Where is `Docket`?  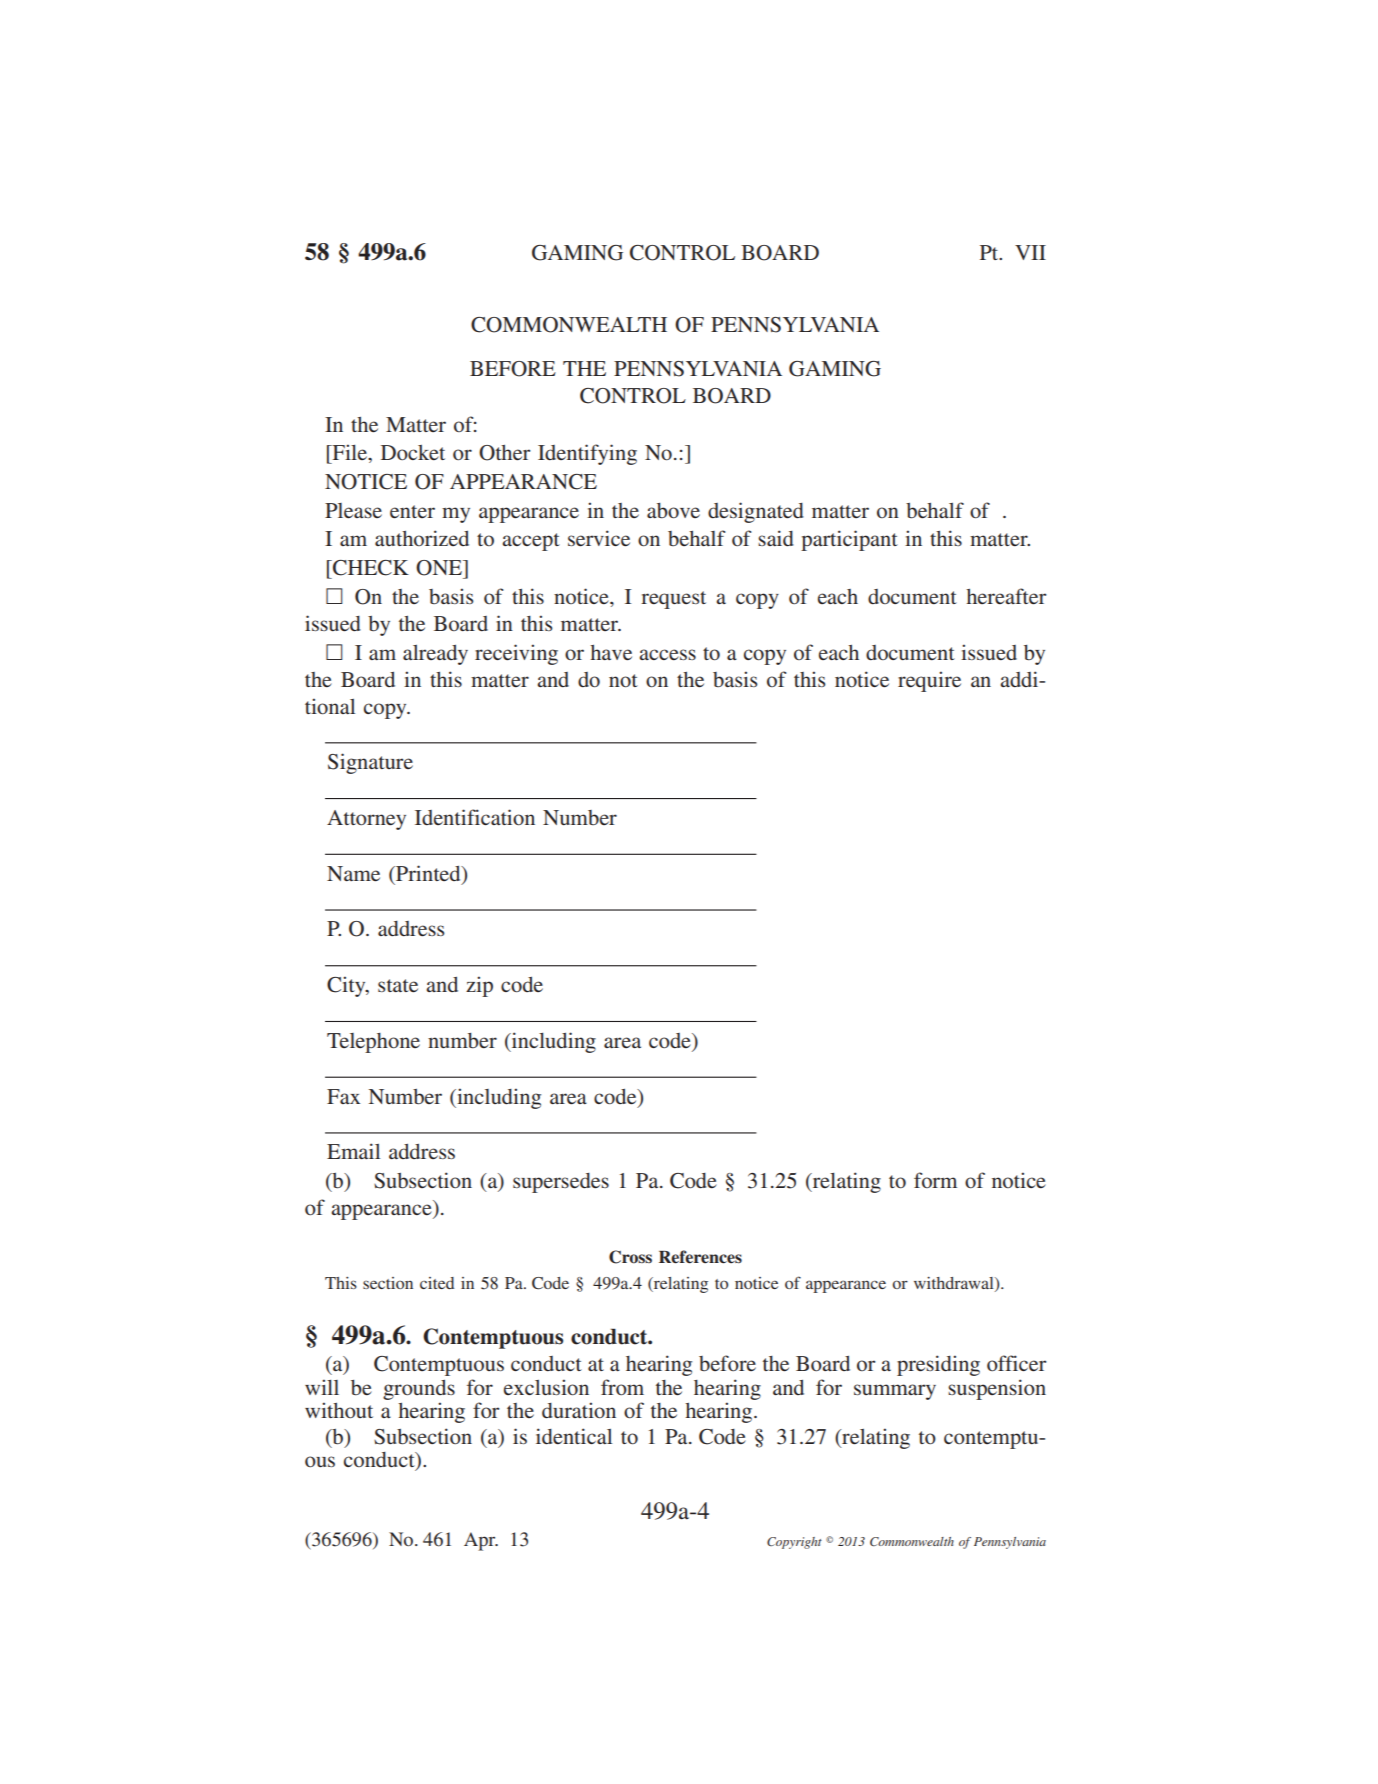
Docket is located at coordinates (413, 452).
